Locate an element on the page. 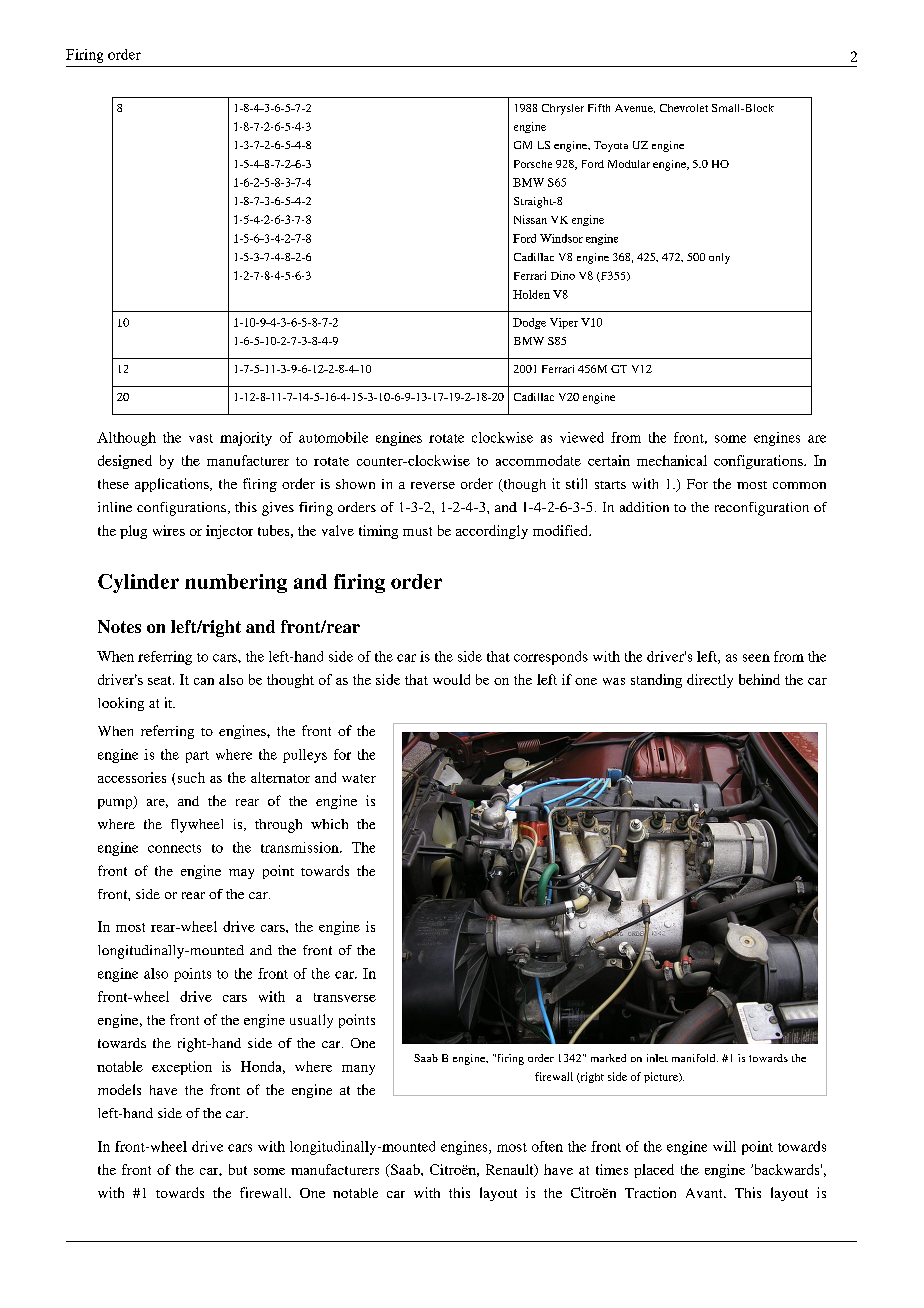 This page has width=924, height=1308. Chrysler is located at coordinates (563, 109).
